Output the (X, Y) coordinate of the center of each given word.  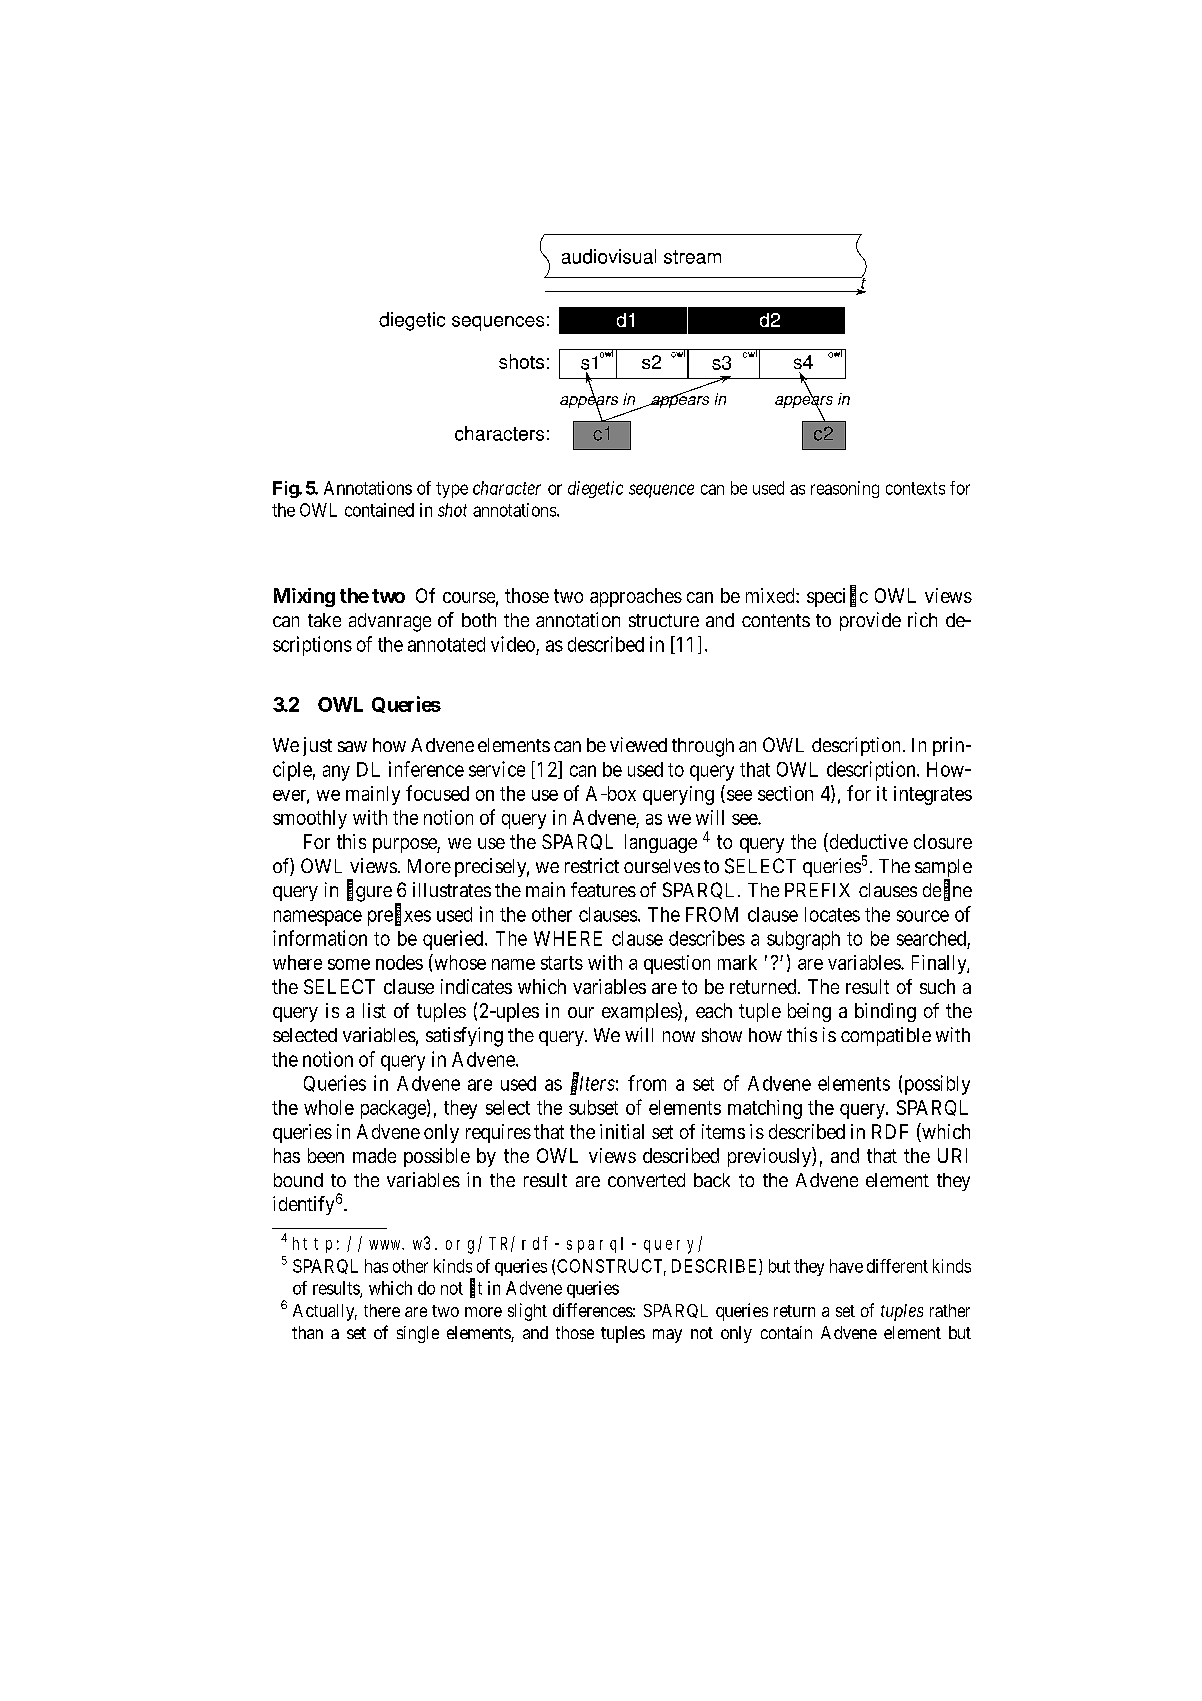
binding (885, 1012)
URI (952, 1155)
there (382, 1310)
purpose (405, 845)
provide (870, 621)
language (661, 843)
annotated (446, 644)
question (677, 964)
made (374, 1155)
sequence (661, 491)
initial (622, 1131)
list (374, 1010)
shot (452, 510)
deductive (867, 842)
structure (664, 620)
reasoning (845, 489)
